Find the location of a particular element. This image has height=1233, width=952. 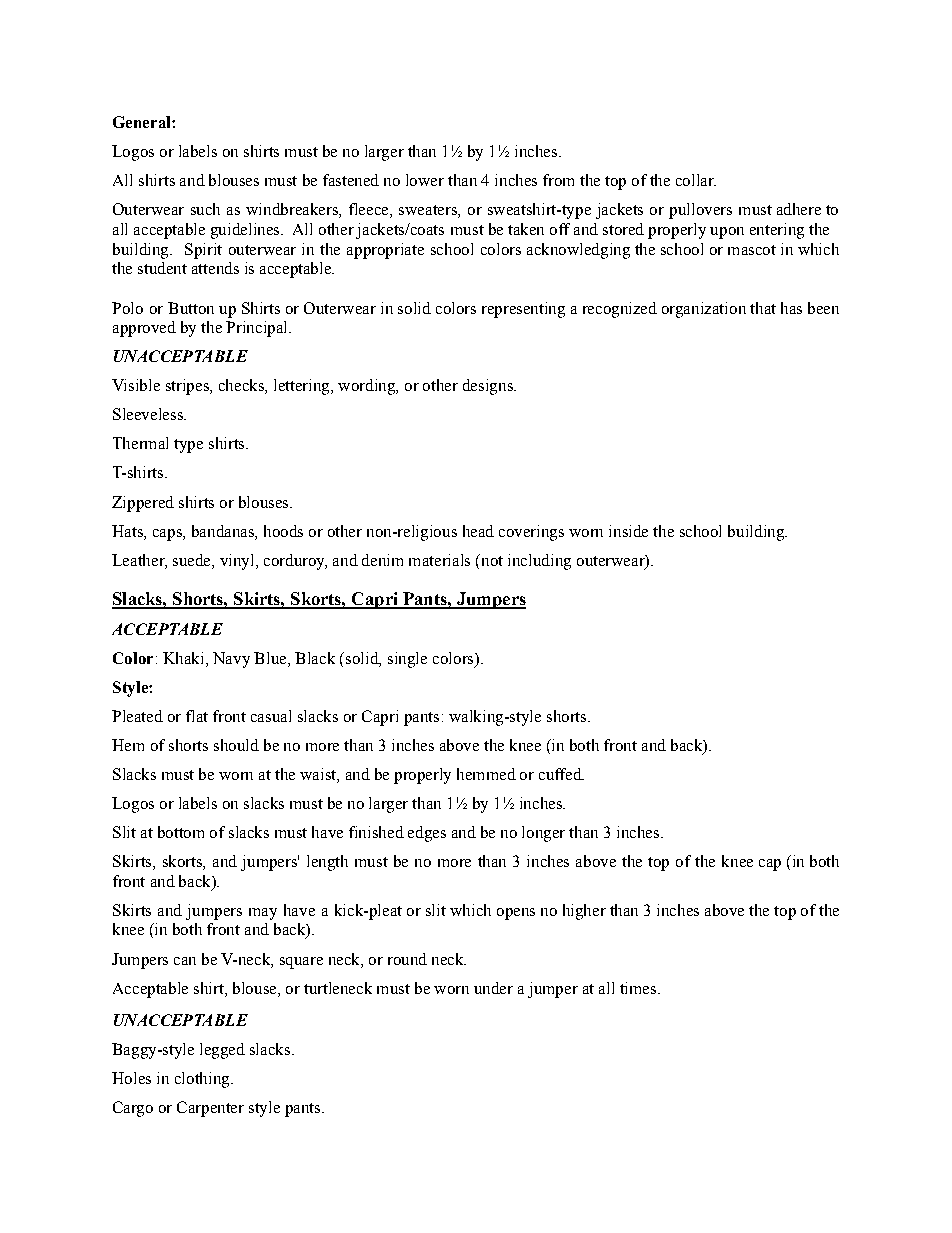

Khaki is located at coordinates (185, 658).
